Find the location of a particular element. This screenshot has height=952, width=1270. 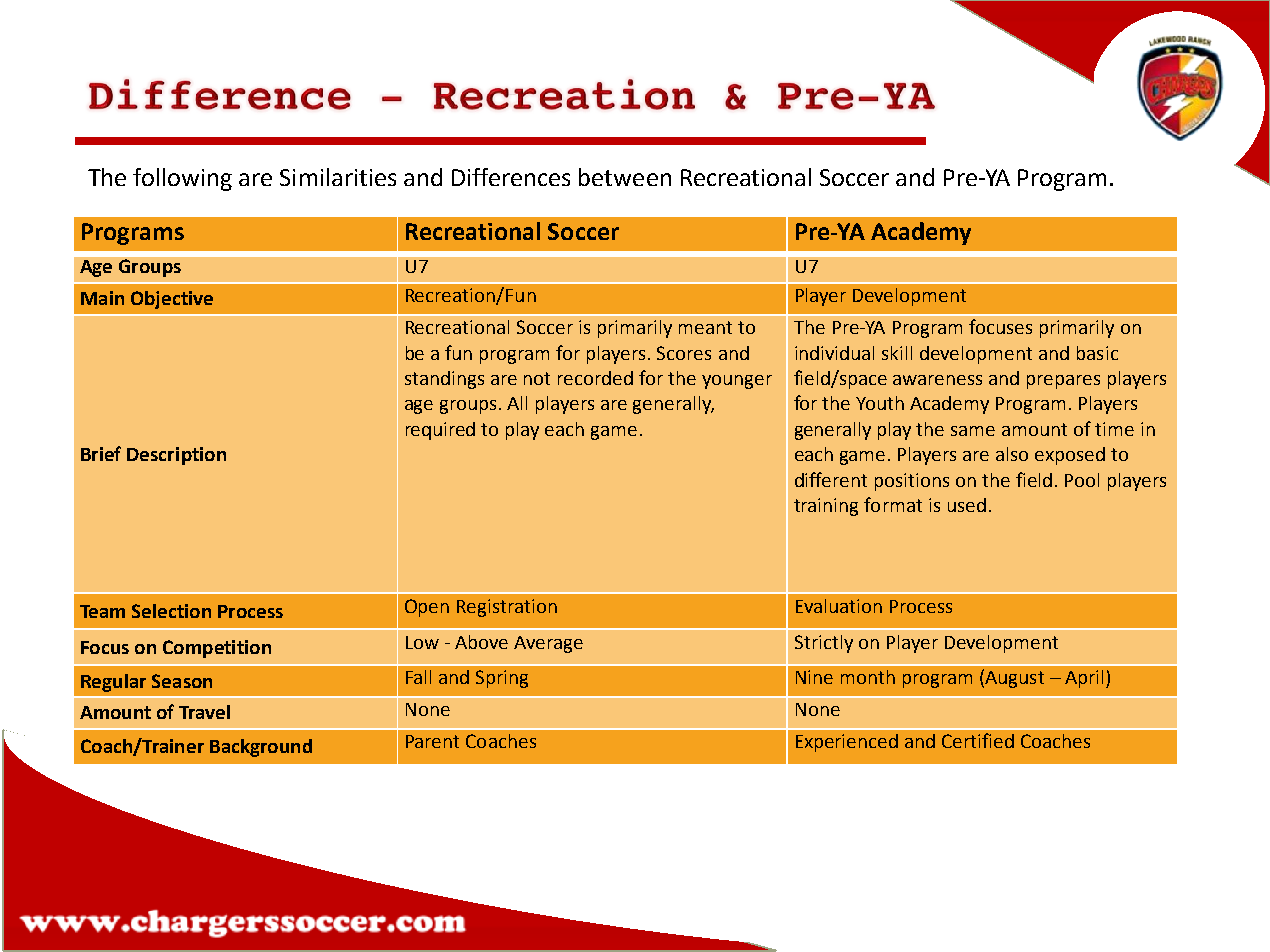

Selection is located at coordinates (171, 611).
